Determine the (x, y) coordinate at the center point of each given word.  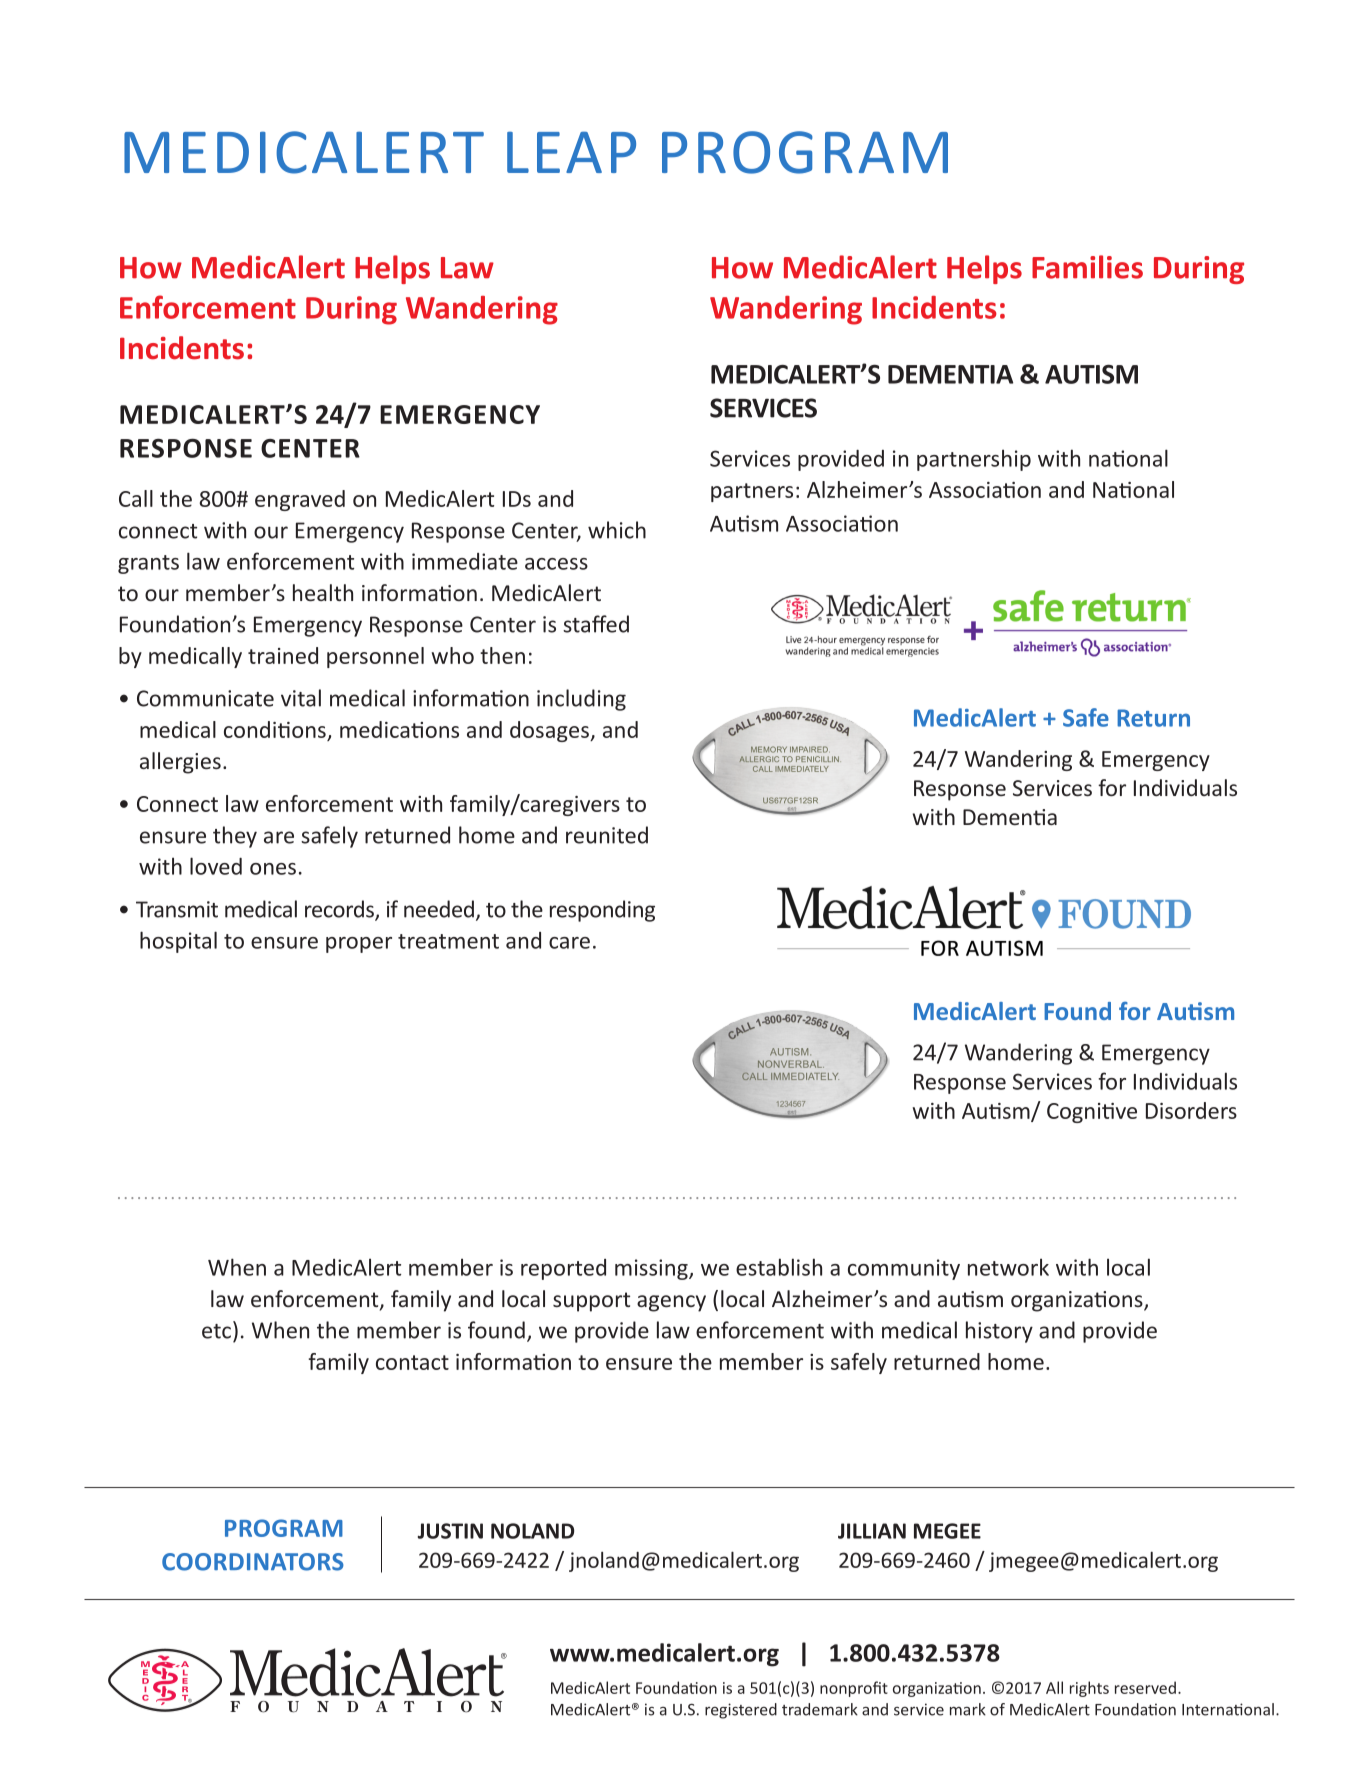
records (340, 910)
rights (1089, 1689)
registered (741, 1711)
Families (1087, 267)
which (617, 530)
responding (602, 911)
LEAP (571, 152)
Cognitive (1092, 1113)
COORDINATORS (253, 1562)
